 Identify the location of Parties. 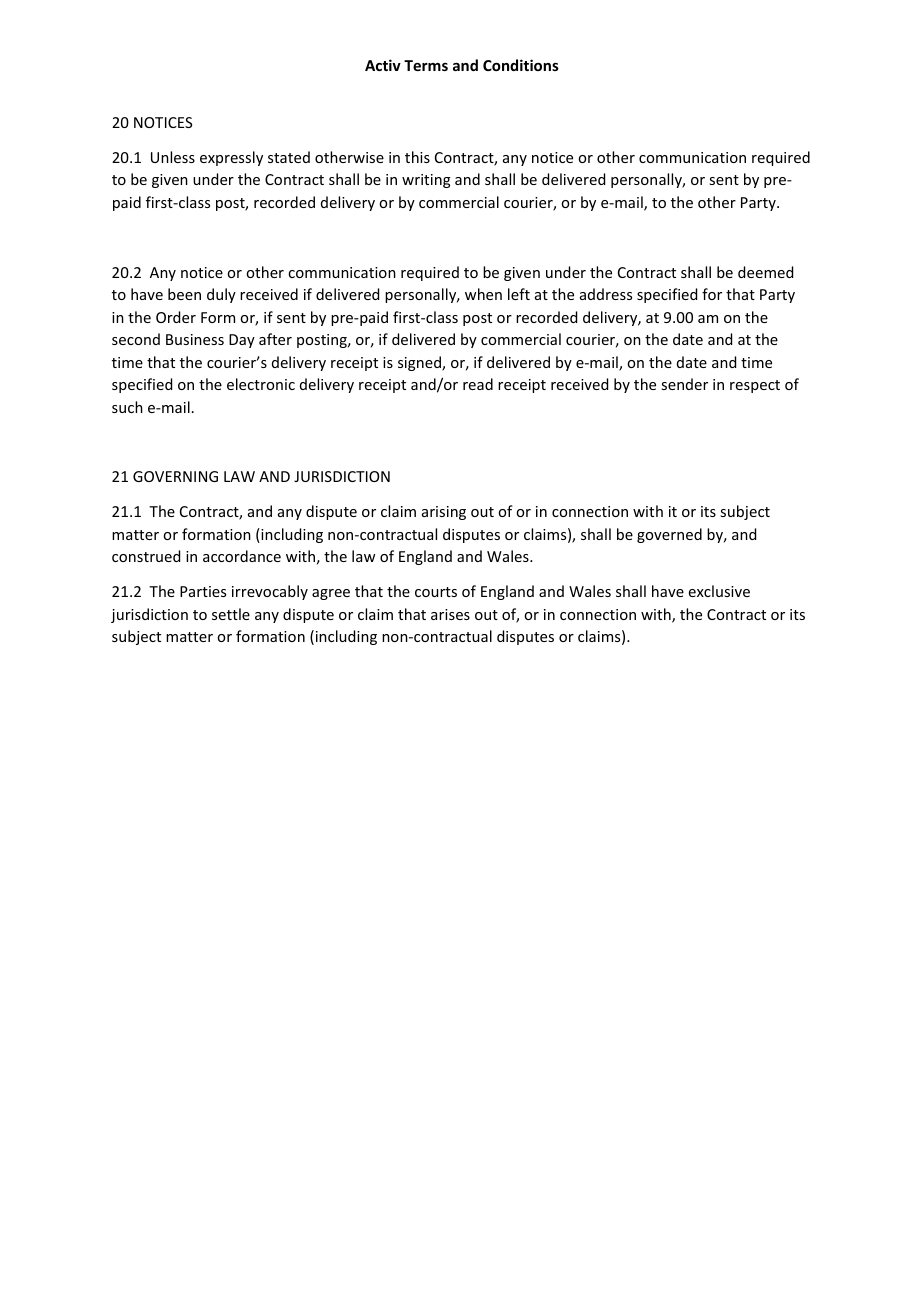
(203, 591).
